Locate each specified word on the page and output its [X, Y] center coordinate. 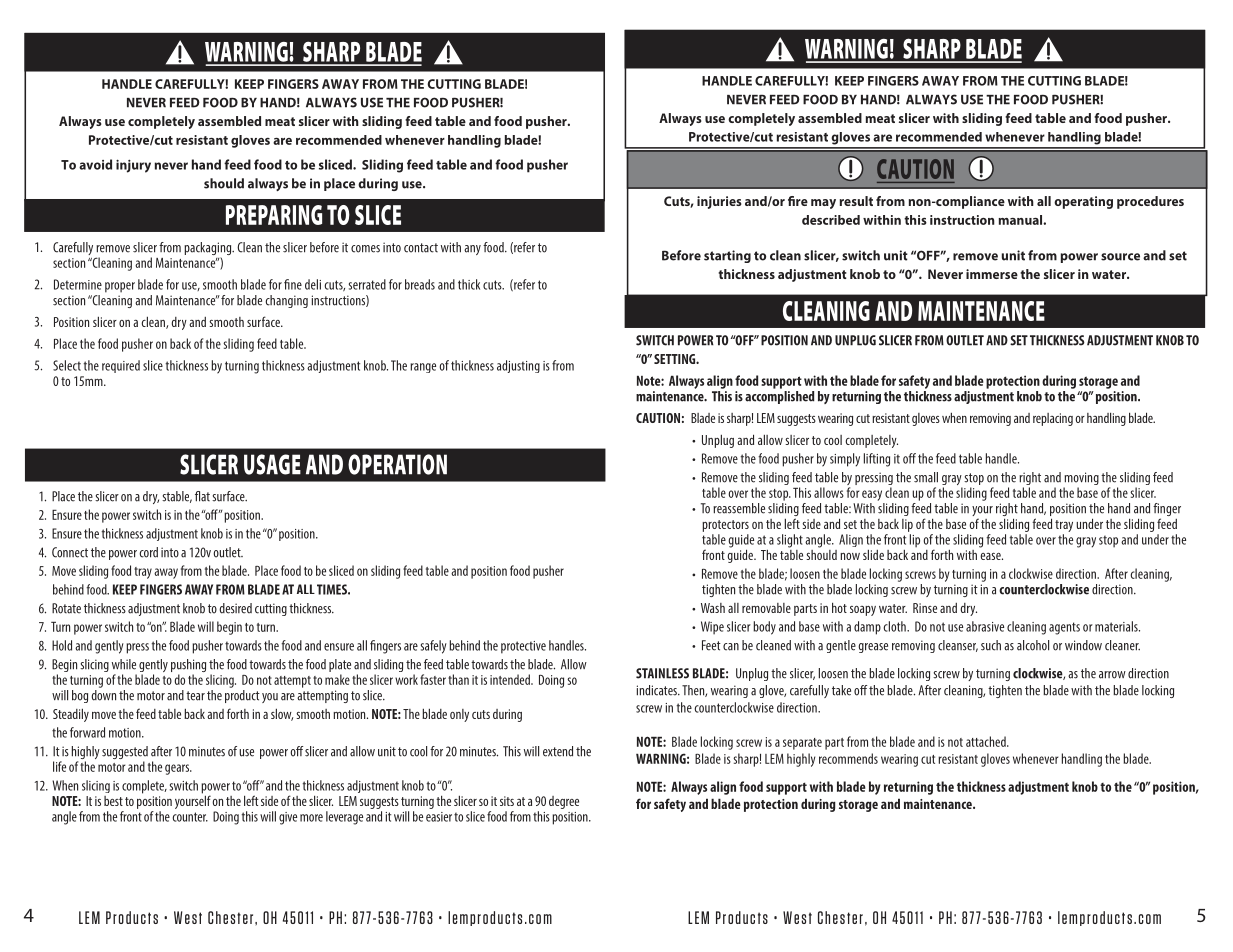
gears [178, 769]
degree [564, 802]
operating [1083, 202]
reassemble [739, 508]
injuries [719, 202]
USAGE [272, 464]
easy [872, 495]
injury [133, 166]
